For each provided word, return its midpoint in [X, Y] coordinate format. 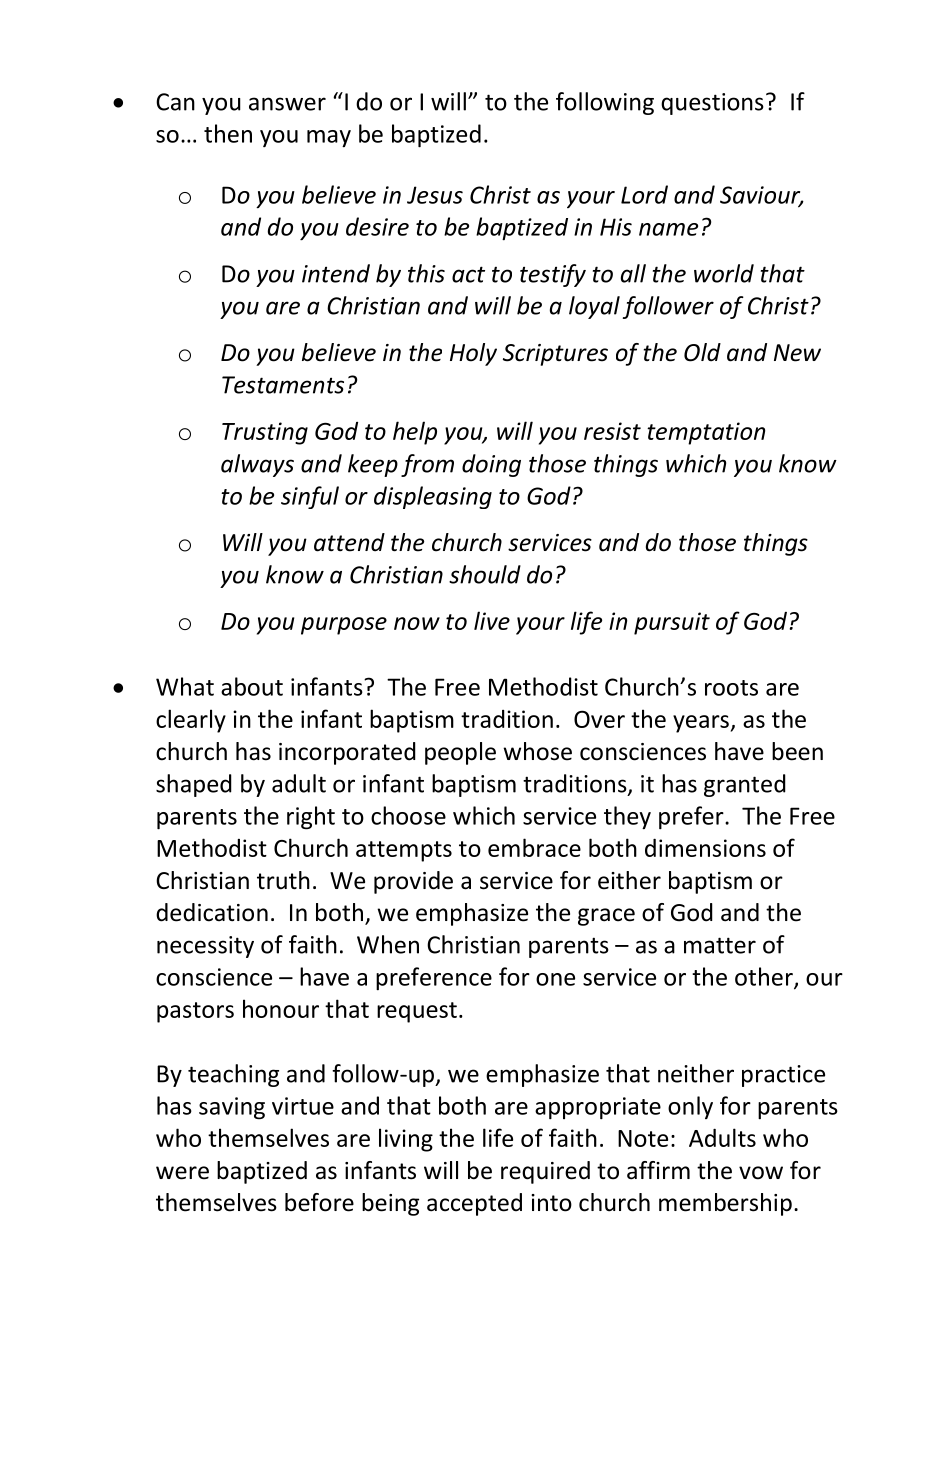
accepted [474, 1204]
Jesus [435, 195]
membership [725, 1204]
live [492, 620]
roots [731, 688]
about [252, 686]
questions [712, 104]
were [182, 1173]
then [228, 133]
